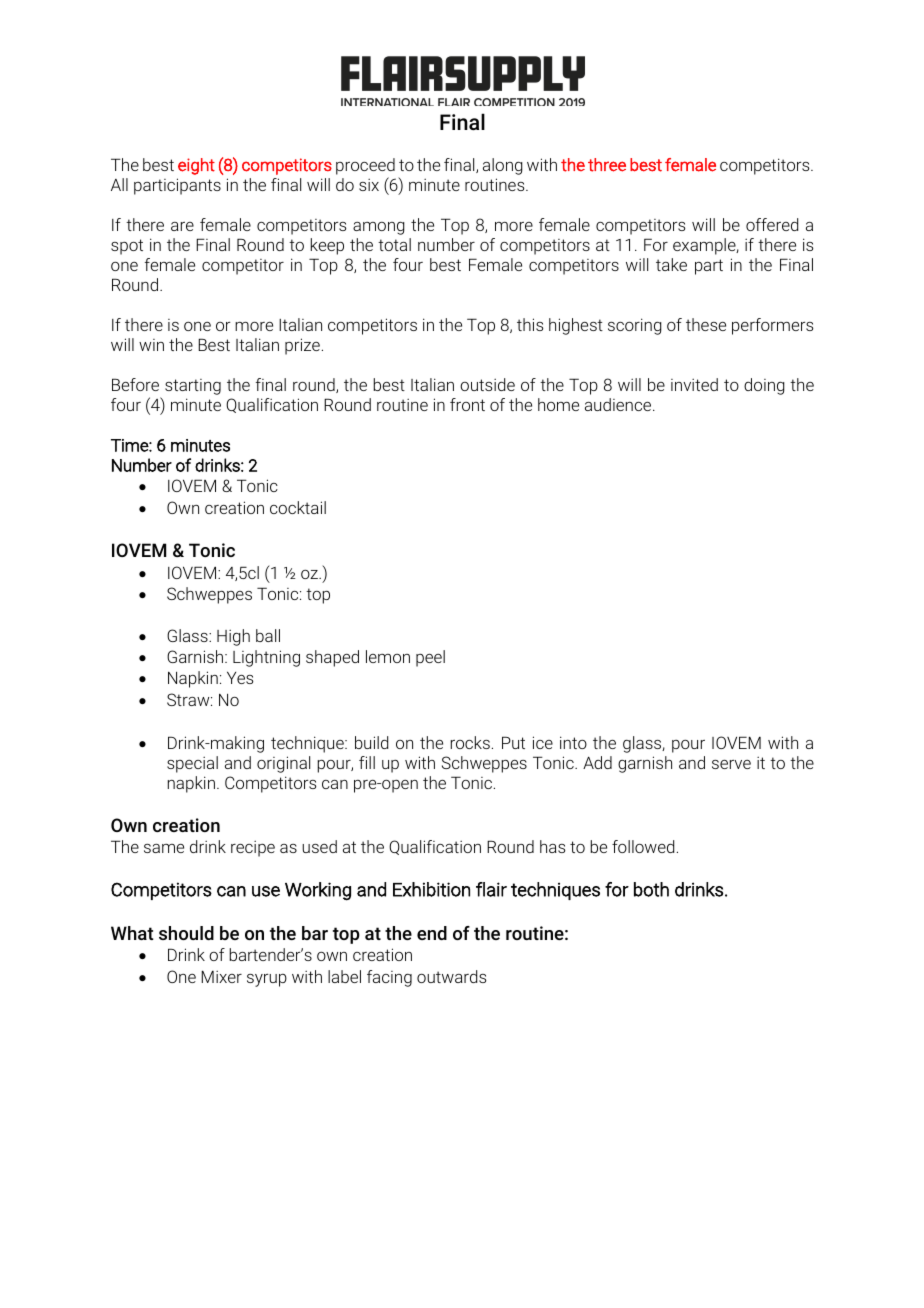 Image resolution: width=924 pixels, height=1308 pixels. I want to click on offered, so click(772, 224).
